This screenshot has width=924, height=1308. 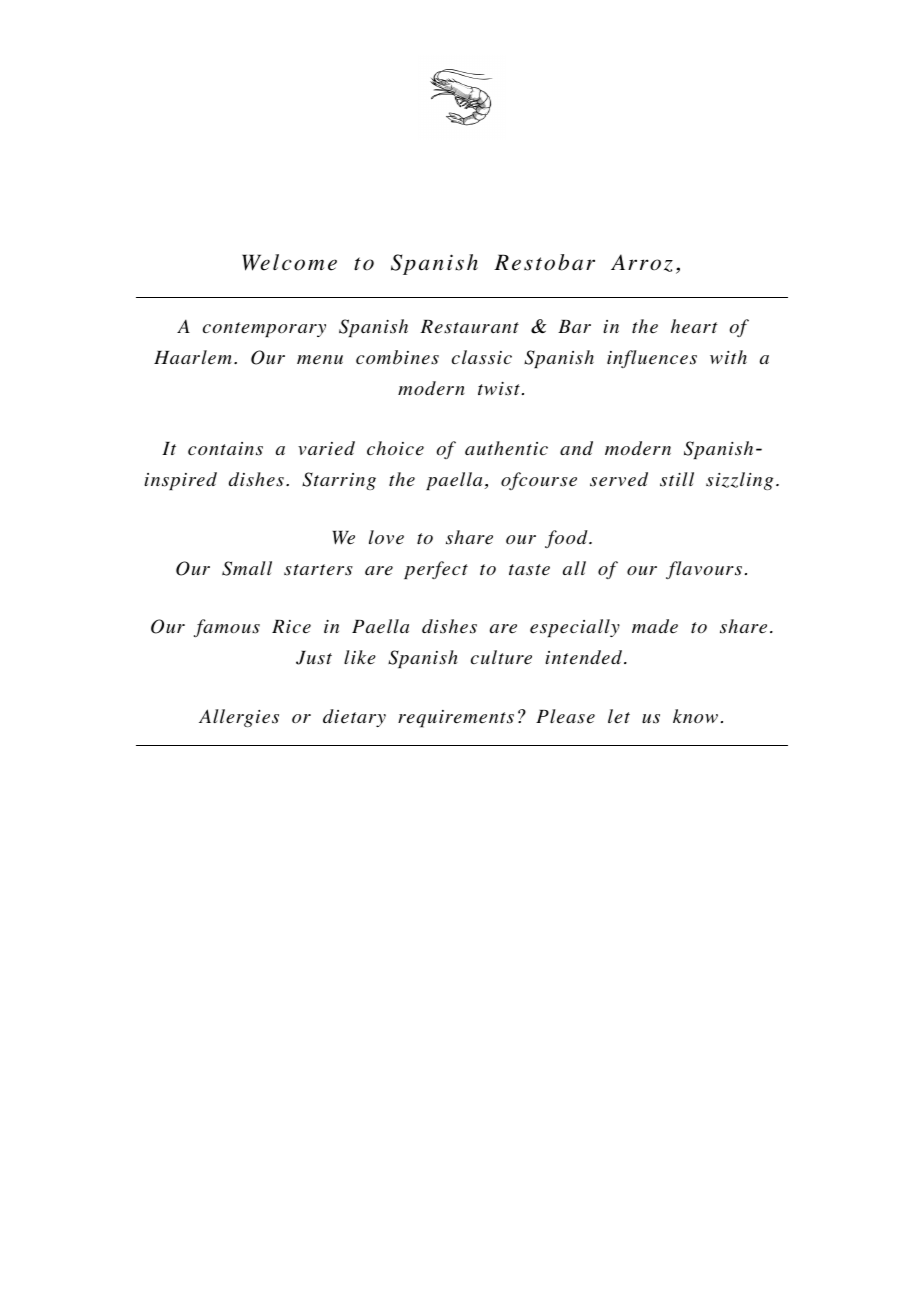 I want to click on perfect, so click(x=436, y=570).
